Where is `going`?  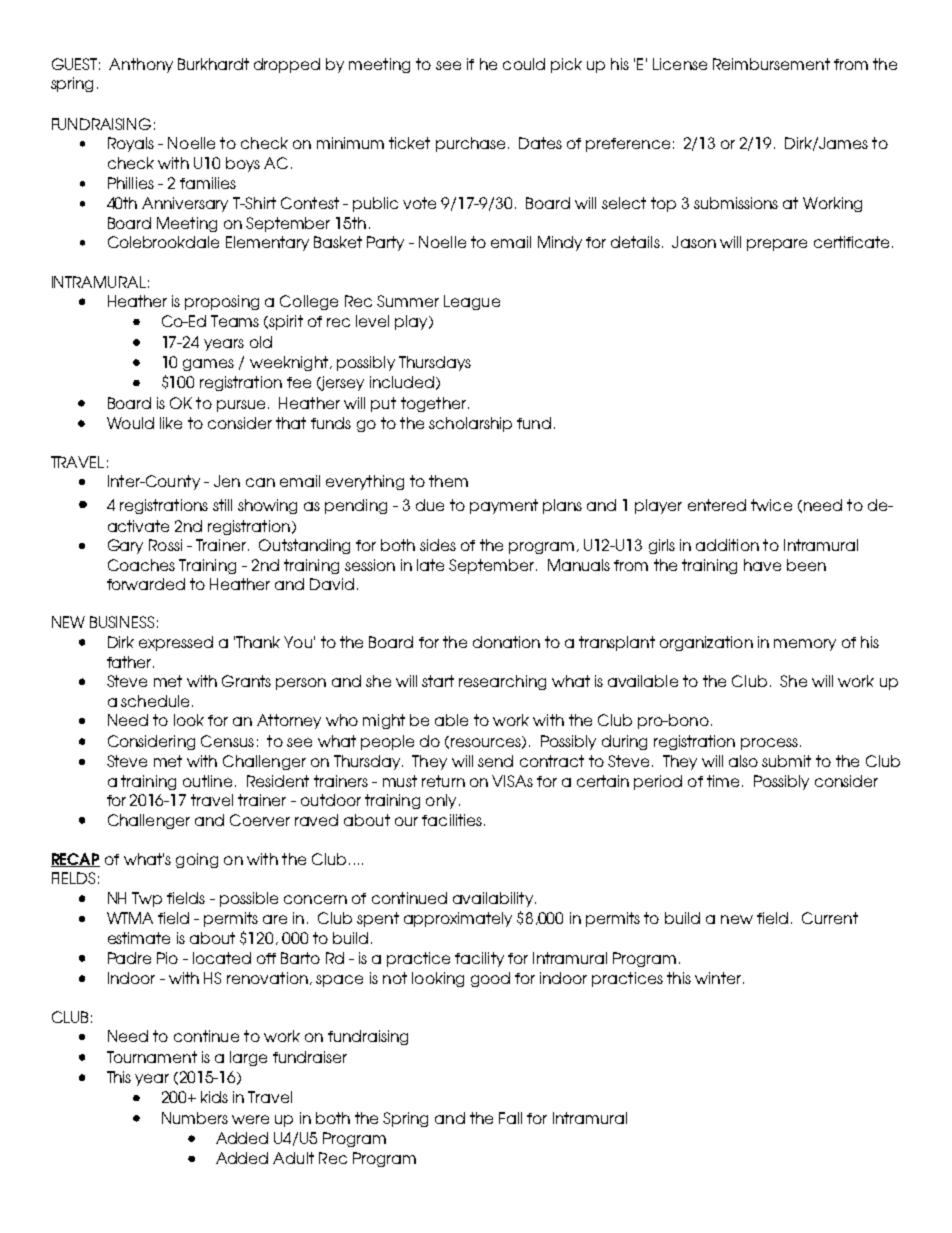 going is located at coordinates (197, 860).
